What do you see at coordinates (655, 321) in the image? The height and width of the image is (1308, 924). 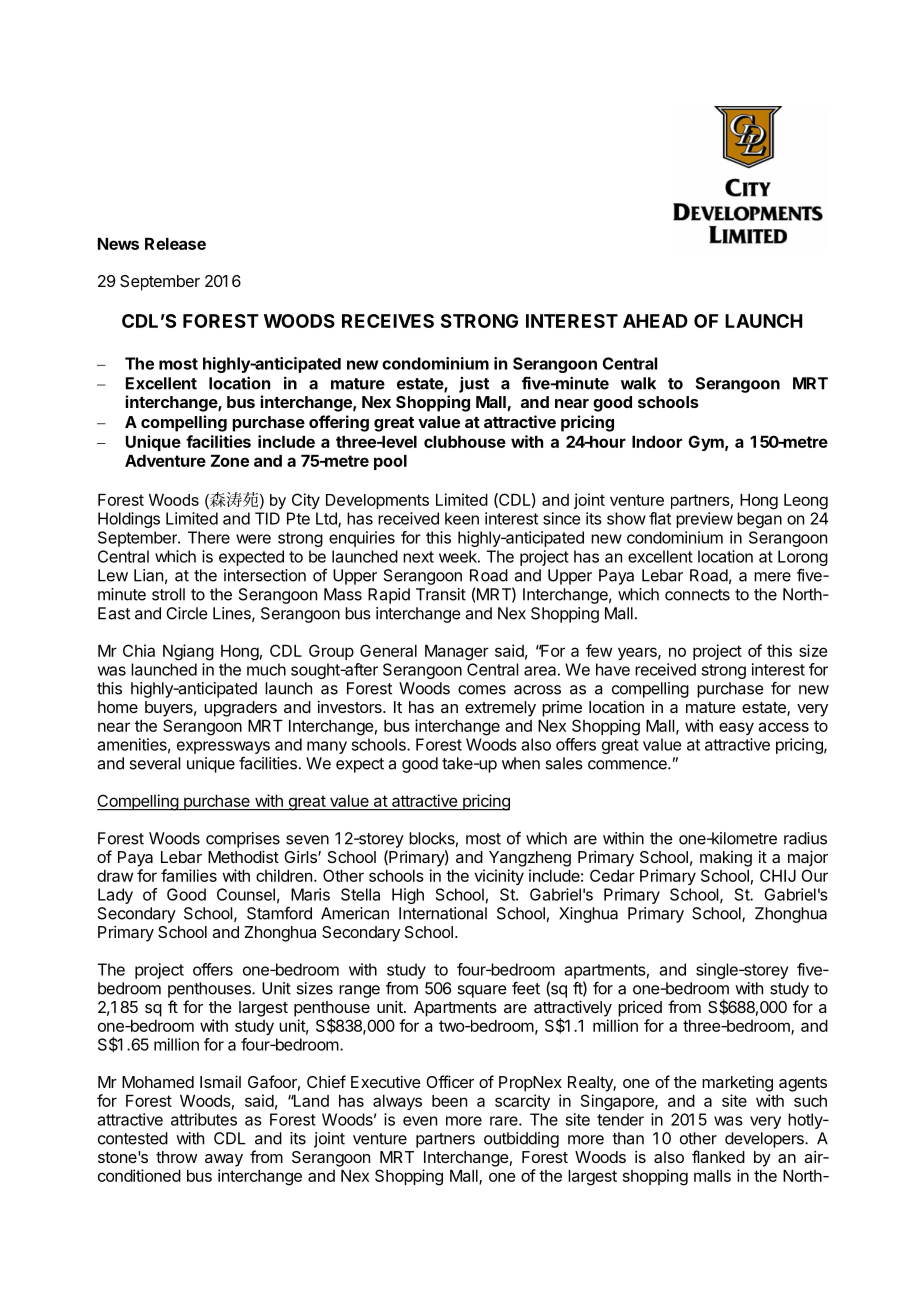 I see `AHEAD` at bounding box center [655, 321].
